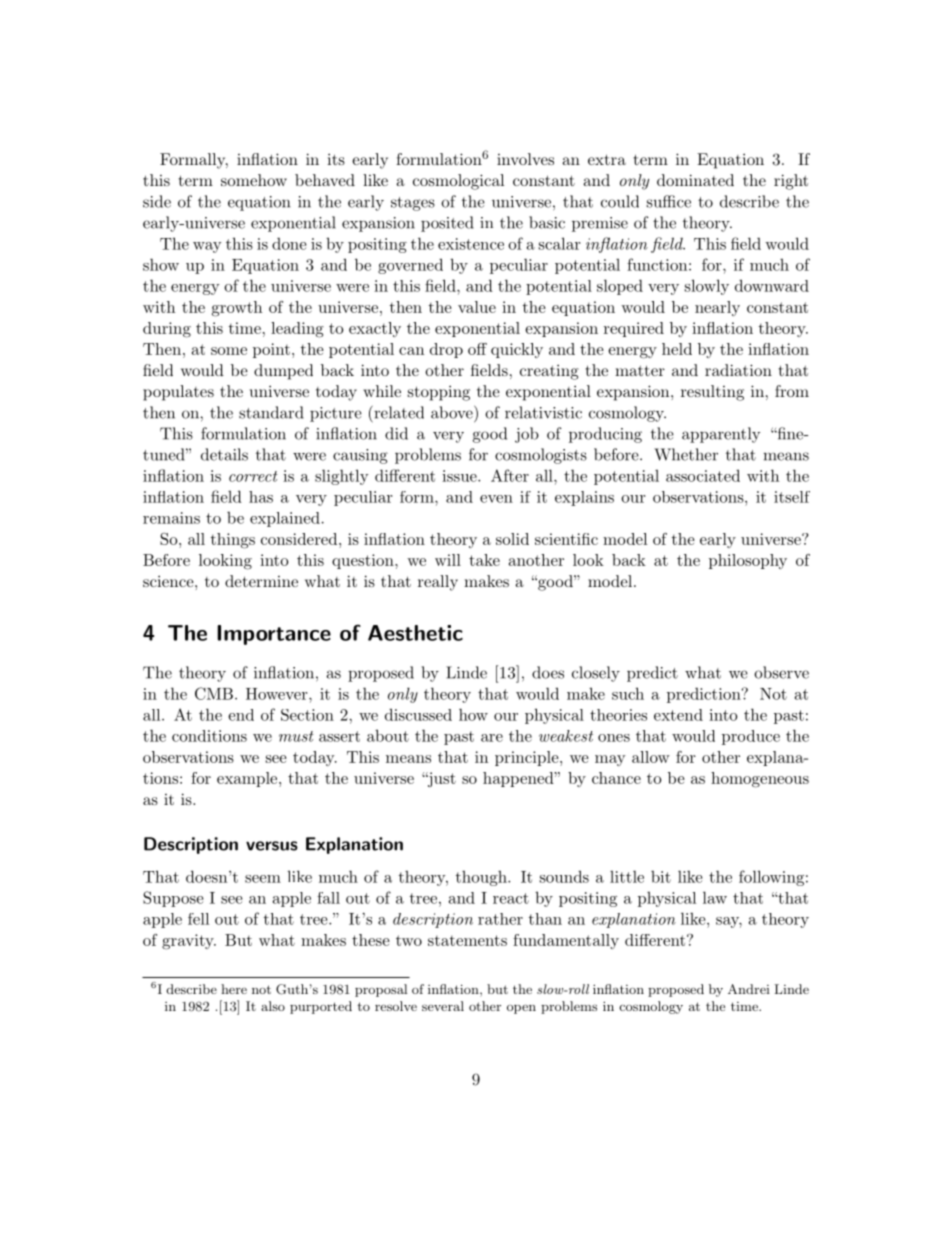  What do you see at coordinates (443, 1006) in the image?
I see `several` at bounding box center [443, 1006].
